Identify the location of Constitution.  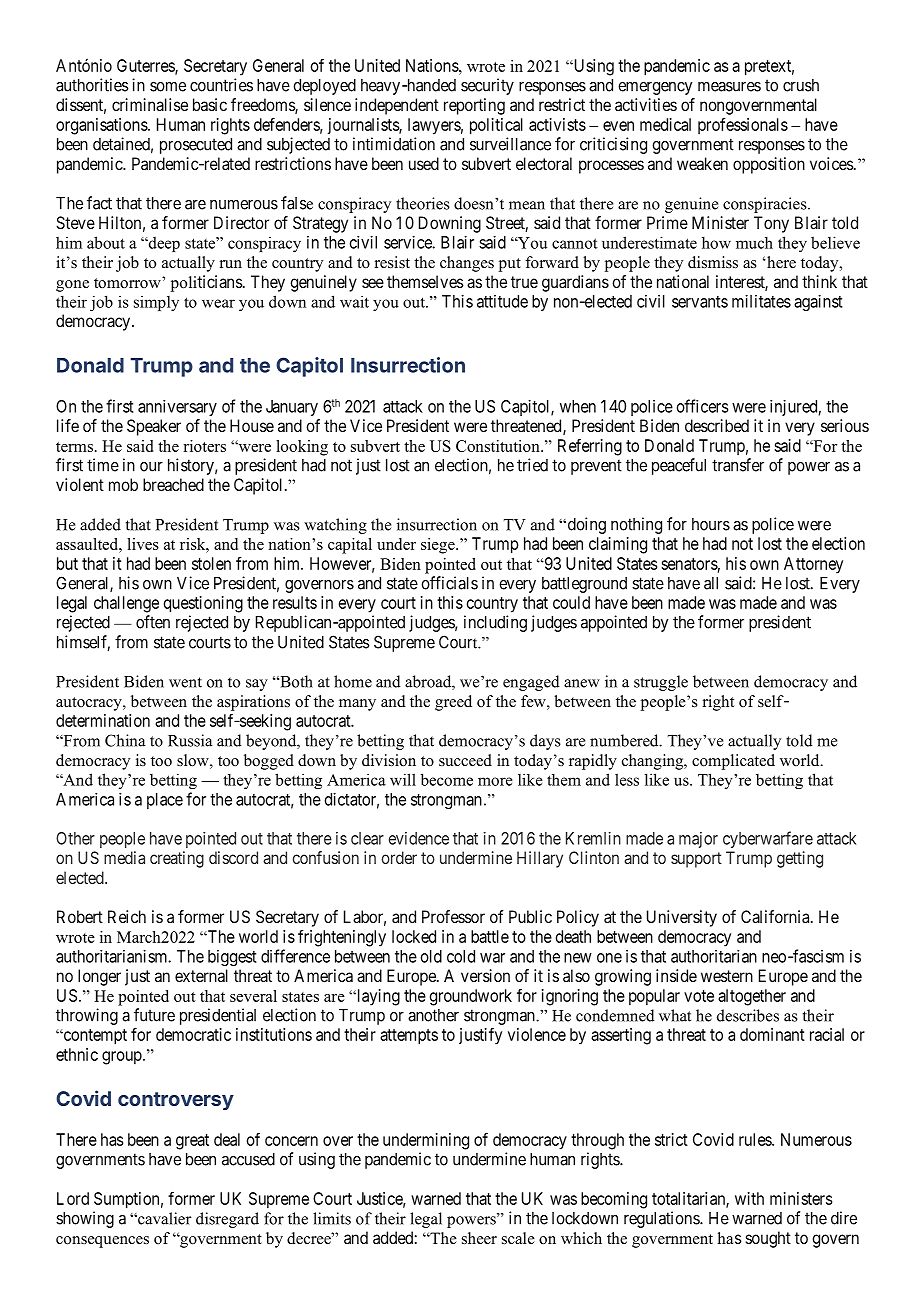
(499, 446).
